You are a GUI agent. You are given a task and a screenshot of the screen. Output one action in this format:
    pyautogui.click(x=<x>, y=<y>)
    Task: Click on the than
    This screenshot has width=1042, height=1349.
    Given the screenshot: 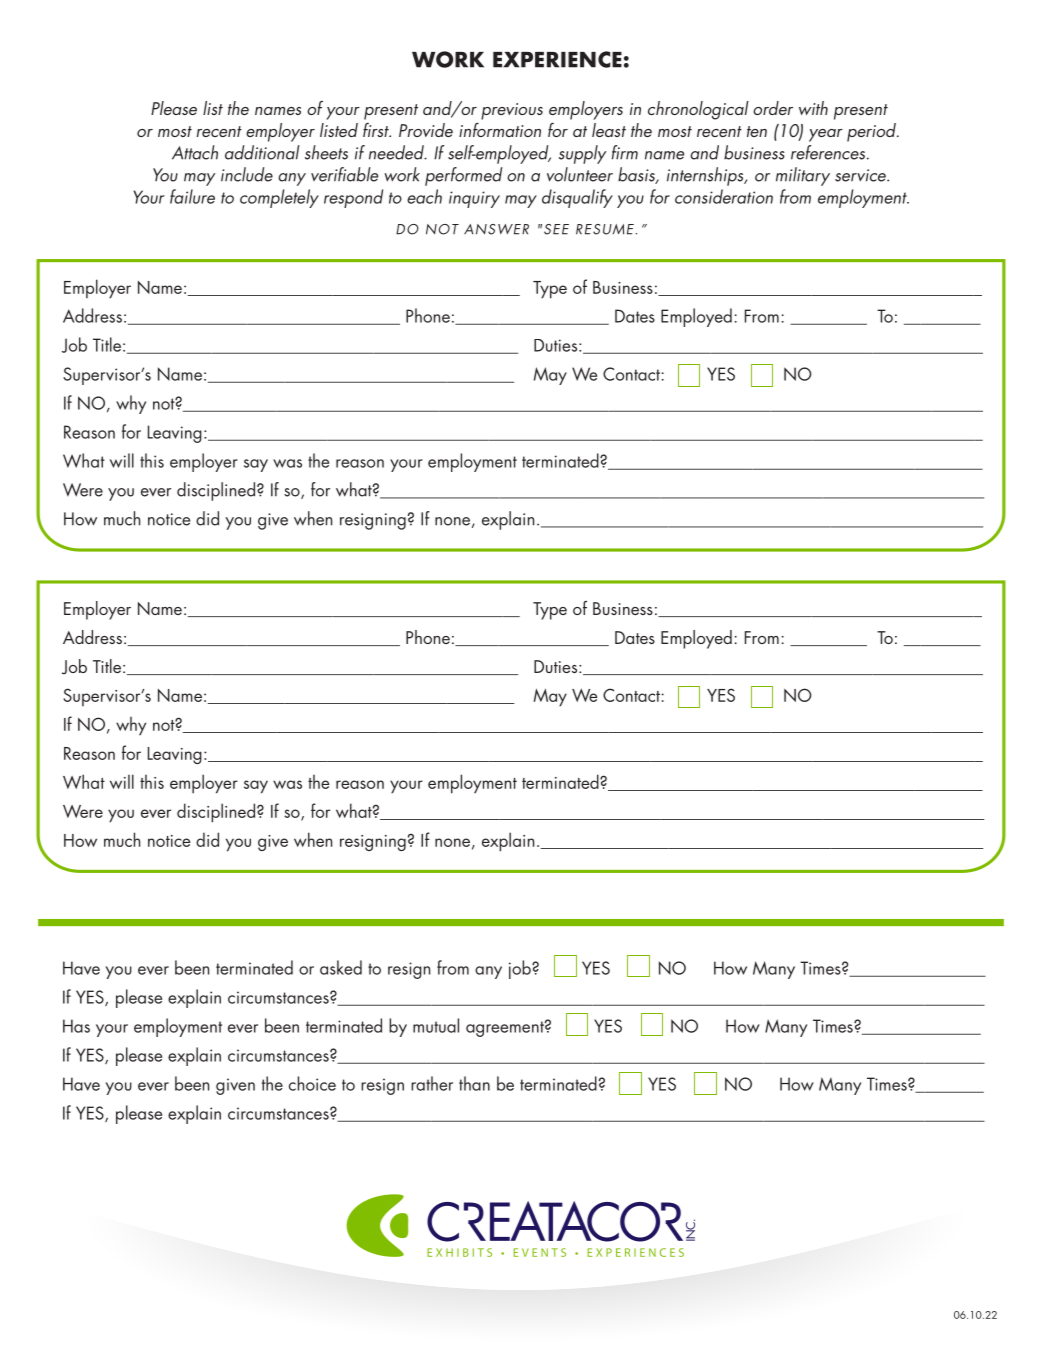 What is the action you would take?
    pyautogui.click(x=474, y=1083)
